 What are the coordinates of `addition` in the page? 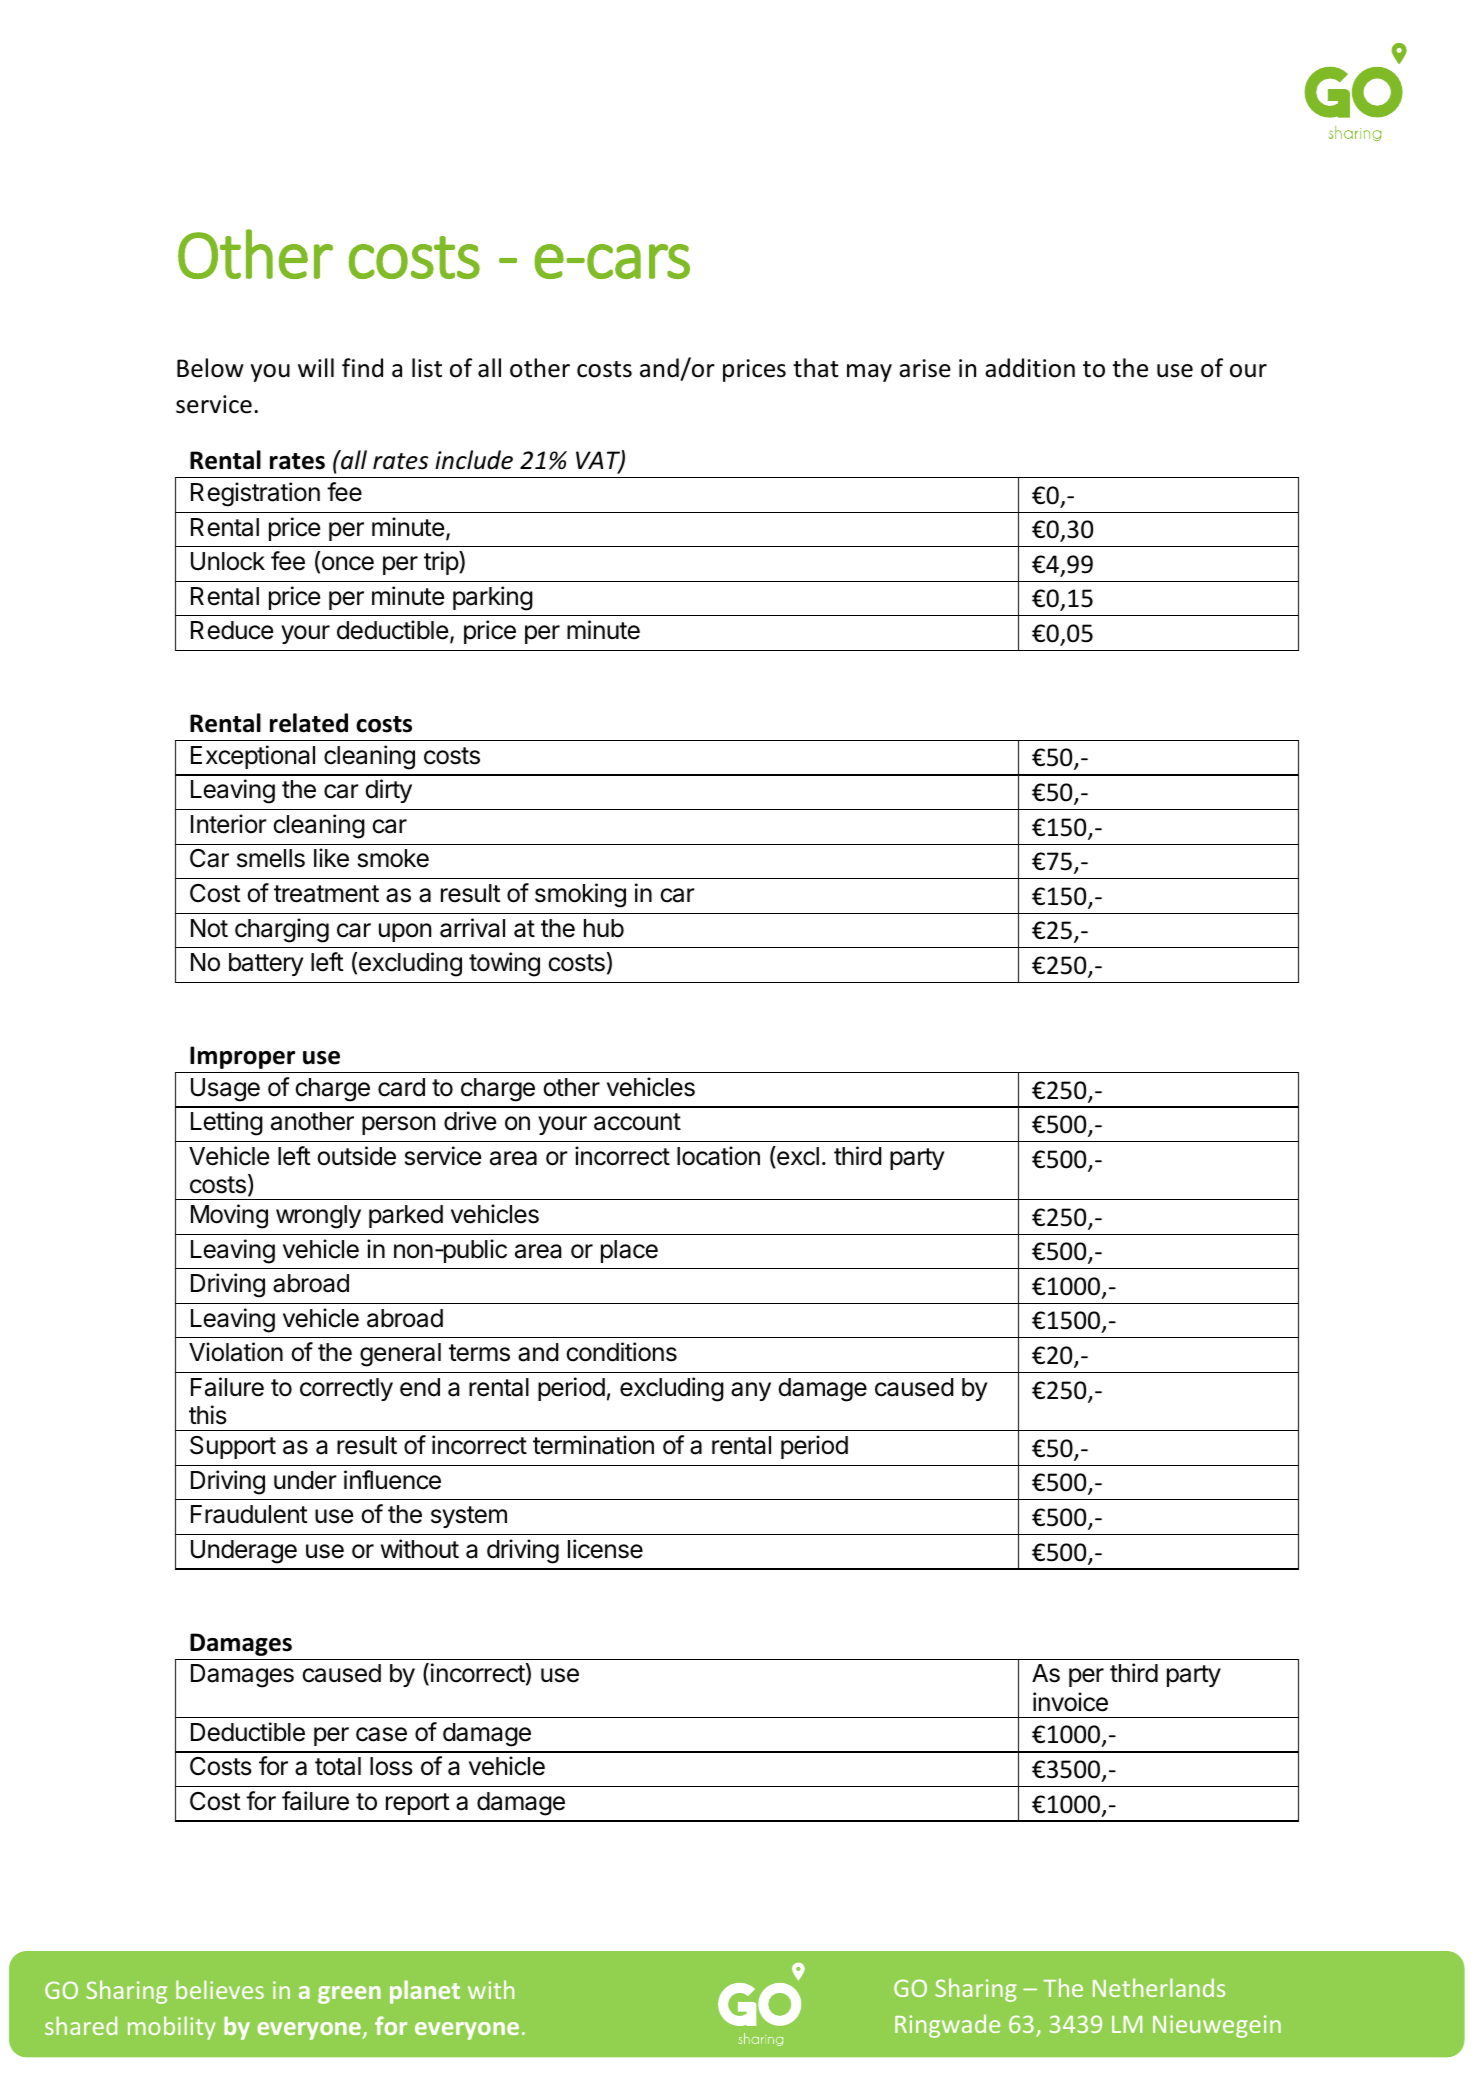 It's located at (1030, 368).
